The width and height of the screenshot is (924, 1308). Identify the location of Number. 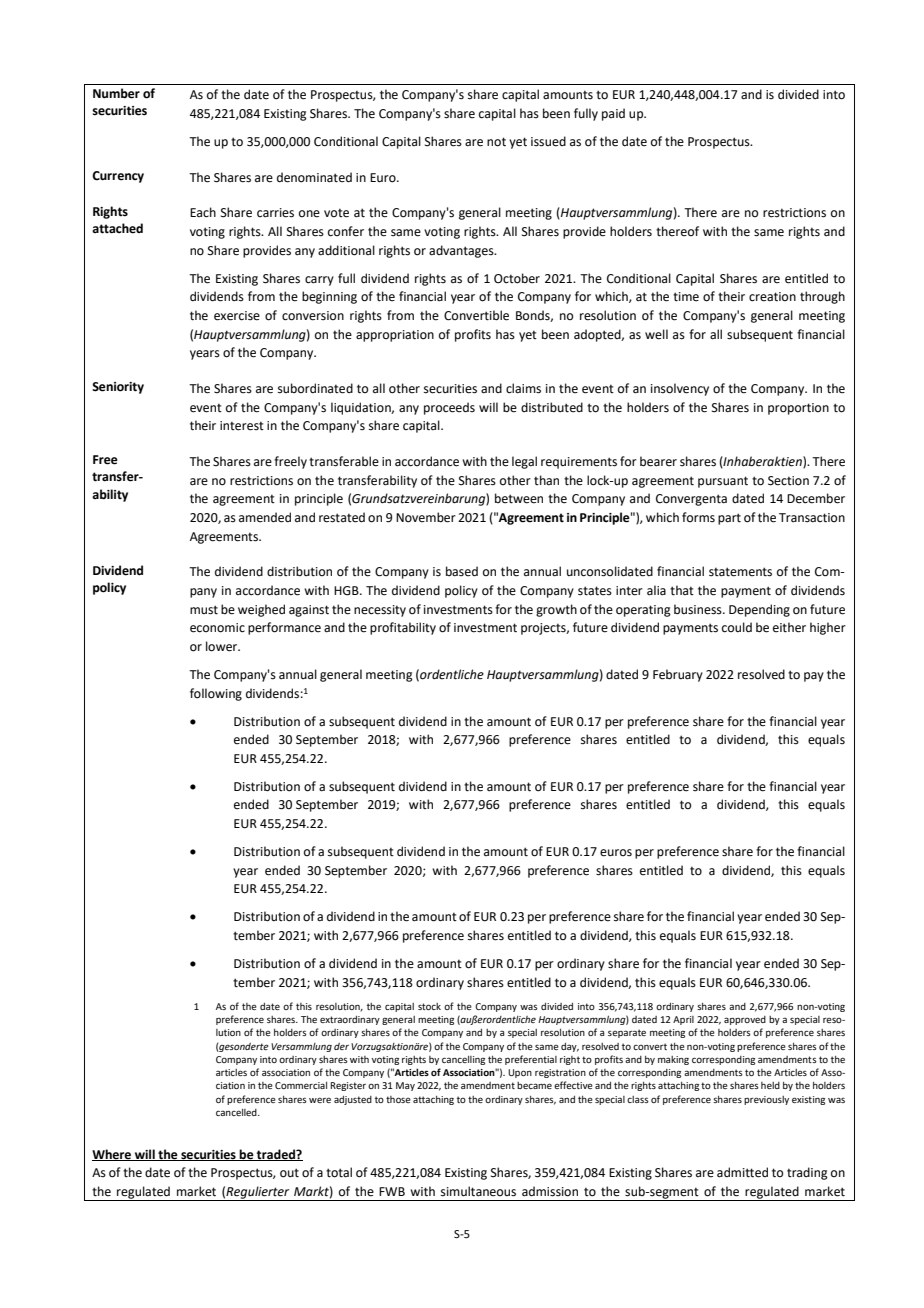
(116, 93).
